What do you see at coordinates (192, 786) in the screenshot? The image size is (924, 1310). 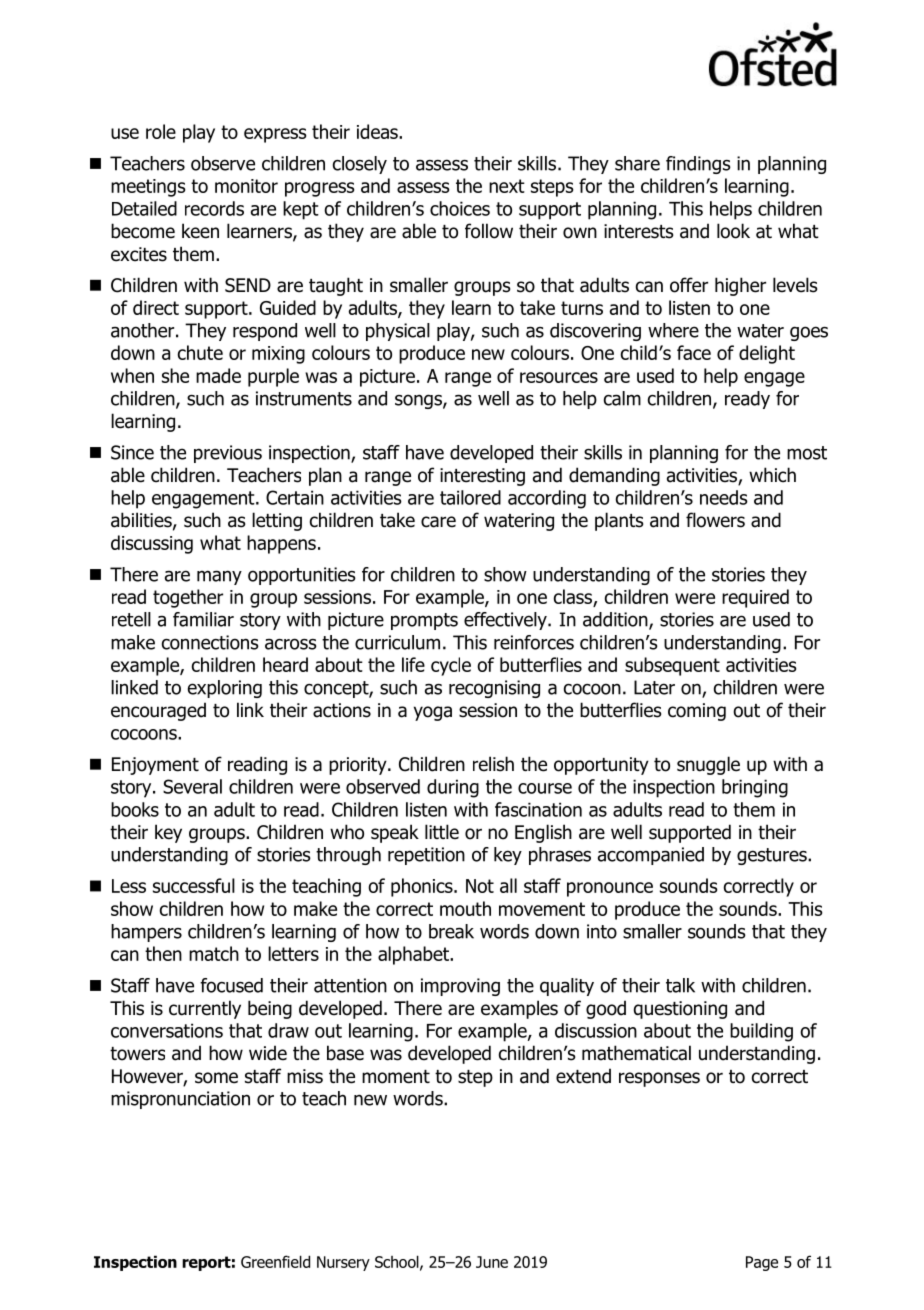 I see `Several` at bounding box center [192, 786].
